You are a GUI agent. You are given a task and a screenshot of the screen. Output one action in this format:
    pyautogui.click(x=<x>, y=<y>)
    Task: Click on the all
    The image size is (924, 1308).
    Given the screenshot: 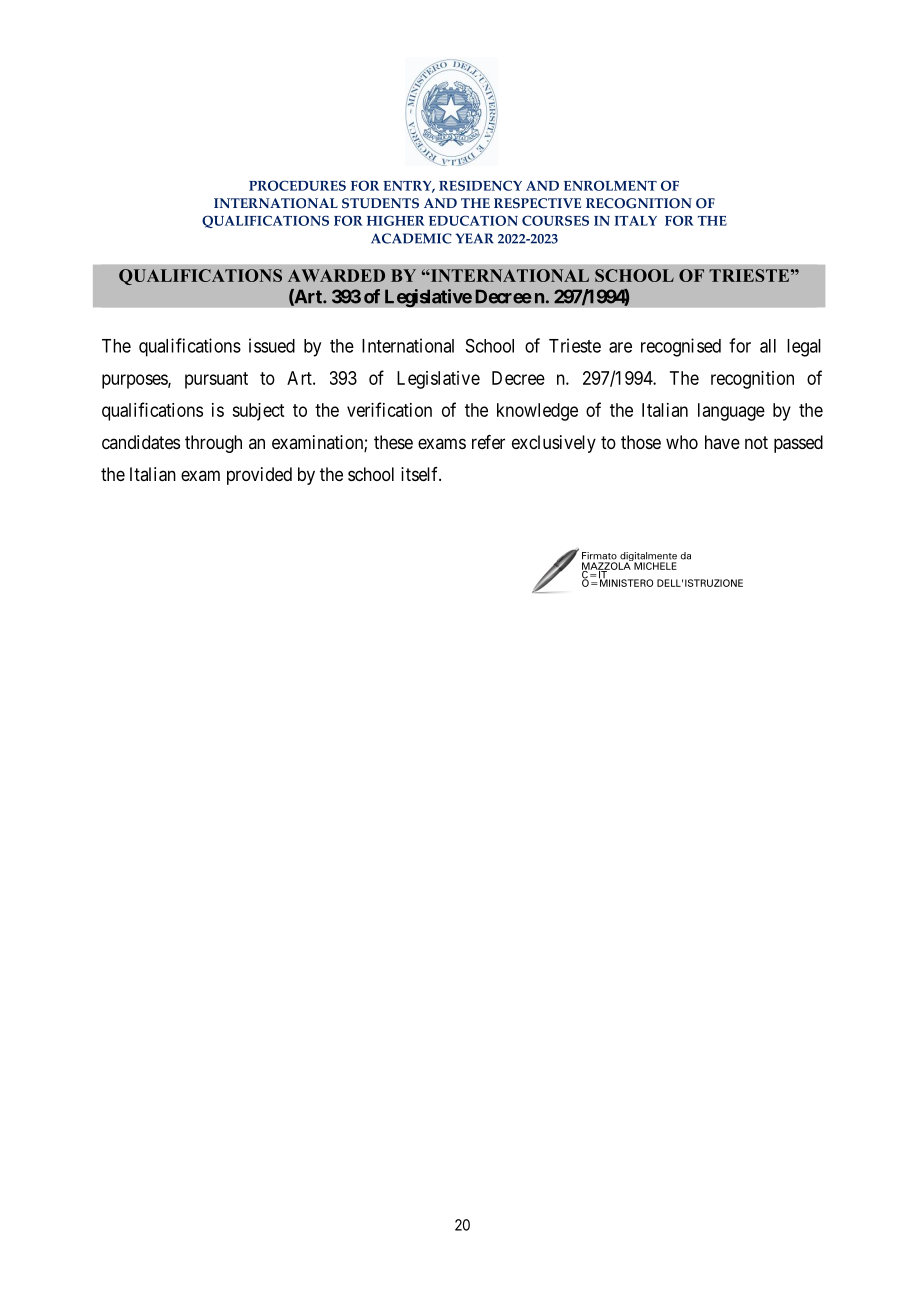 What is the action you would take?
    pyautogui.click(x=768, y=346)
